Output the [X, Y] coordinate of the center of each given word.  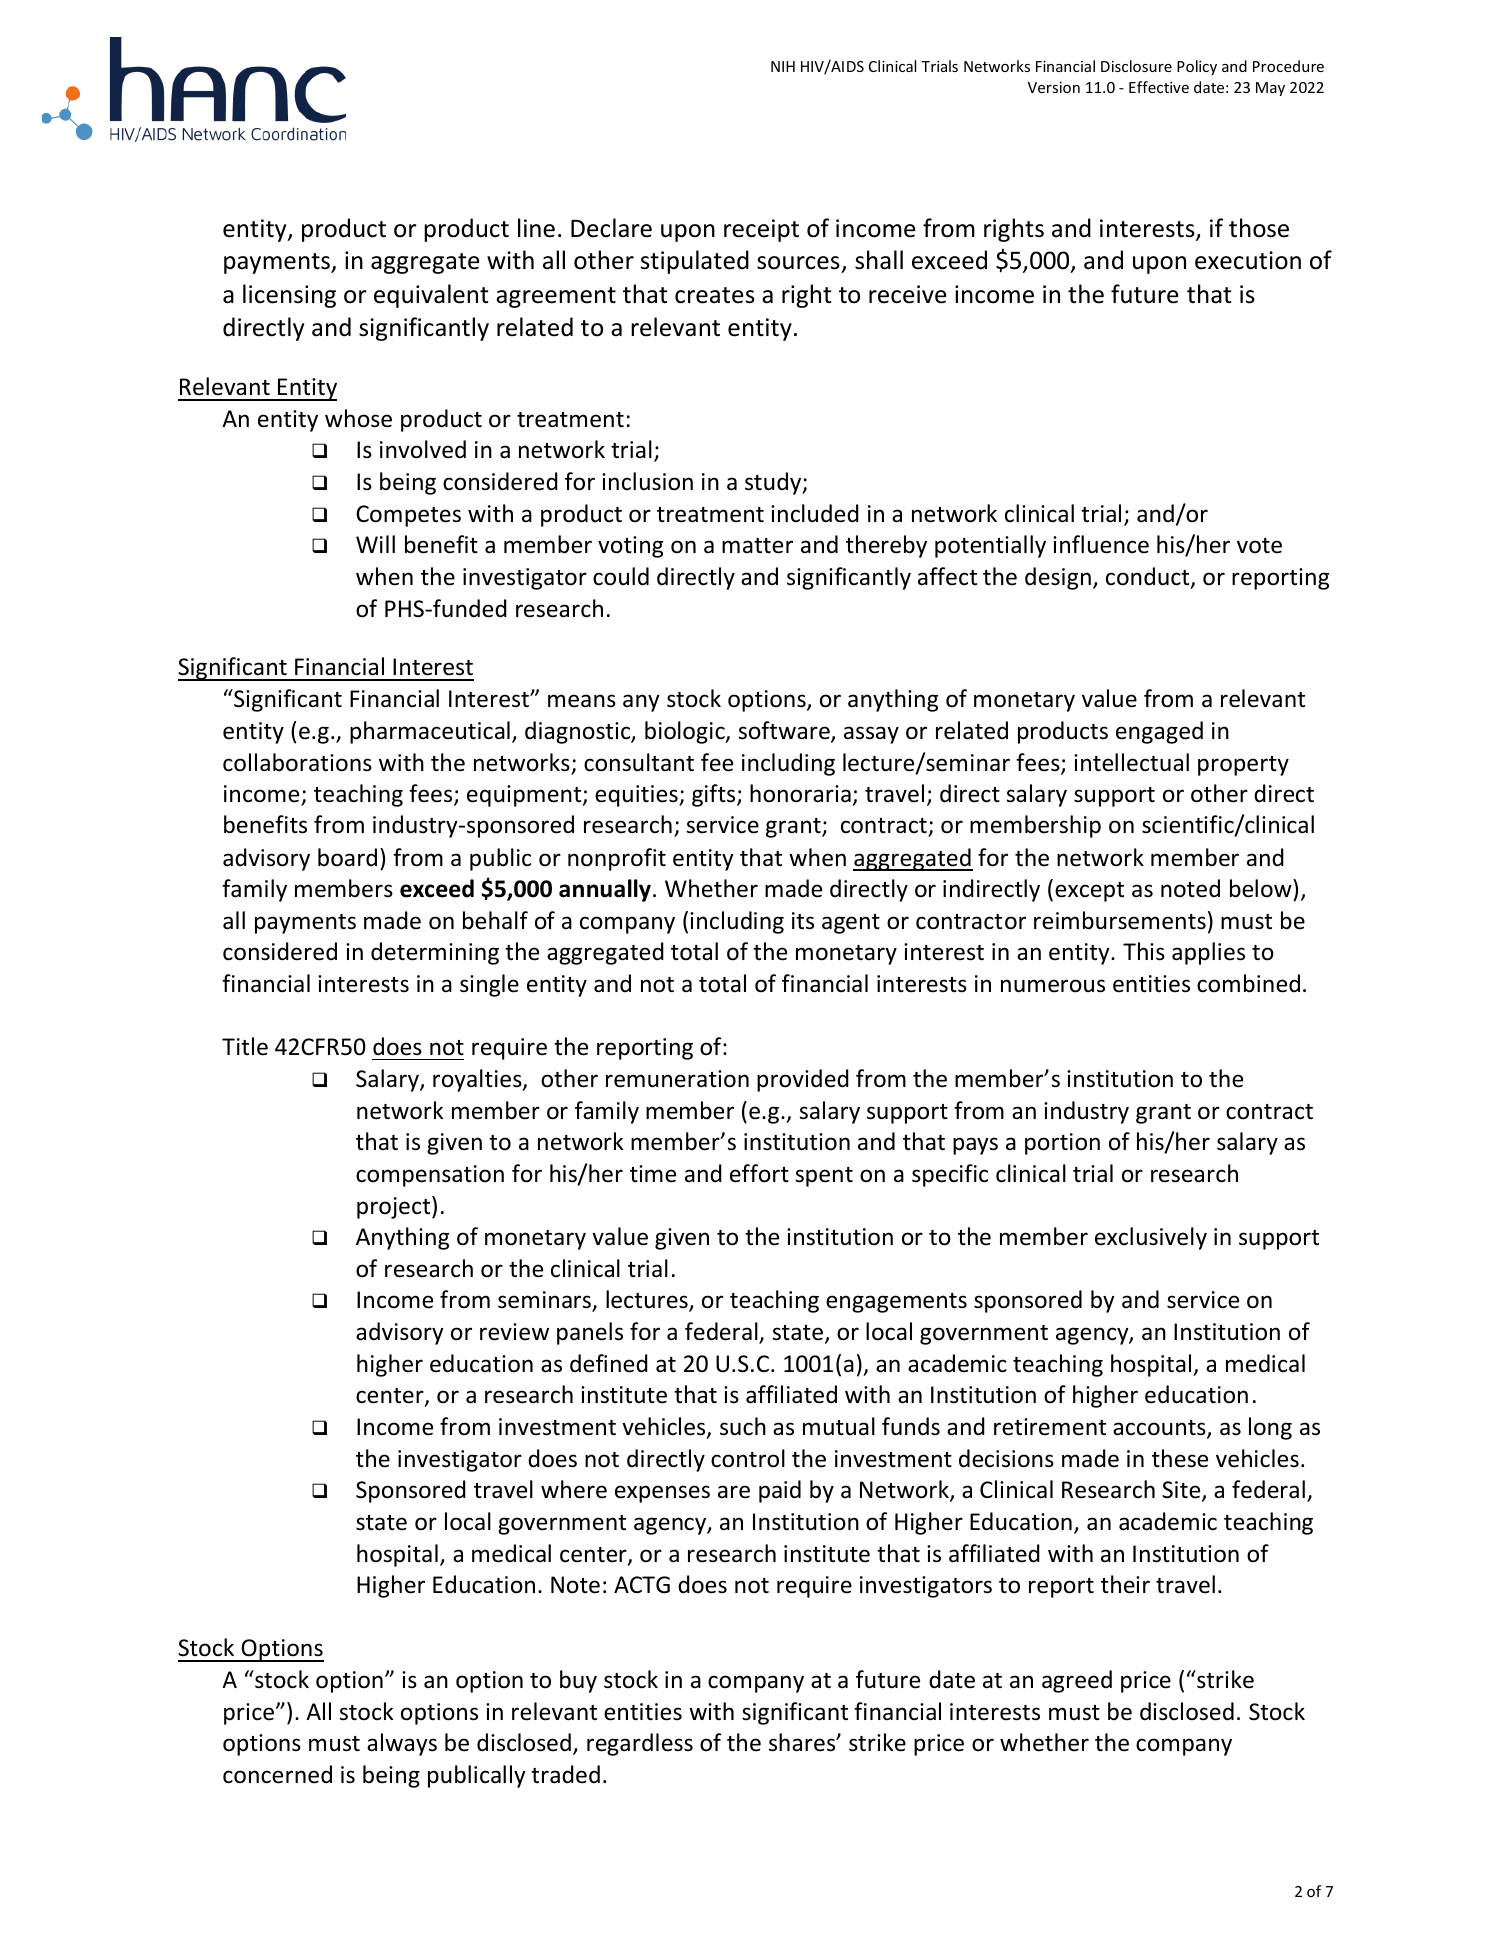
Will [375, 544]
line [536, 228]
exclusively [1151, 1238]
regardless [640, 1744]
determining [435, 953]
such [743, 1426]
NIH [783, 66]
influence [1101, 544]
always [402, 1744]
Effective [1159, 87]
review [514, 1332]
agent [851, 924]
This [1144, 951]
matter [757, 546]
